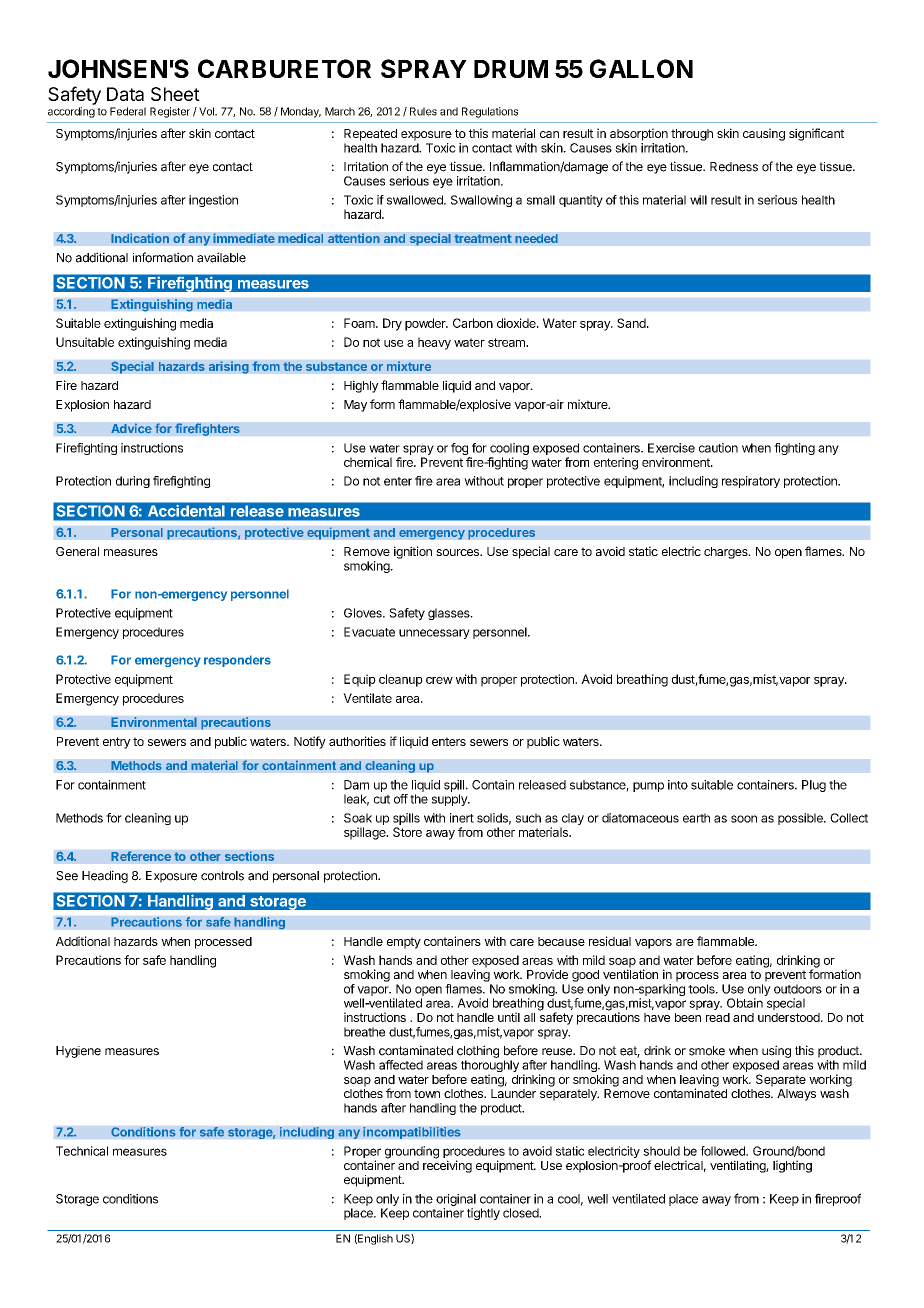 The image size is (924, 1308). I want to click on charges, so click(727, 553).
